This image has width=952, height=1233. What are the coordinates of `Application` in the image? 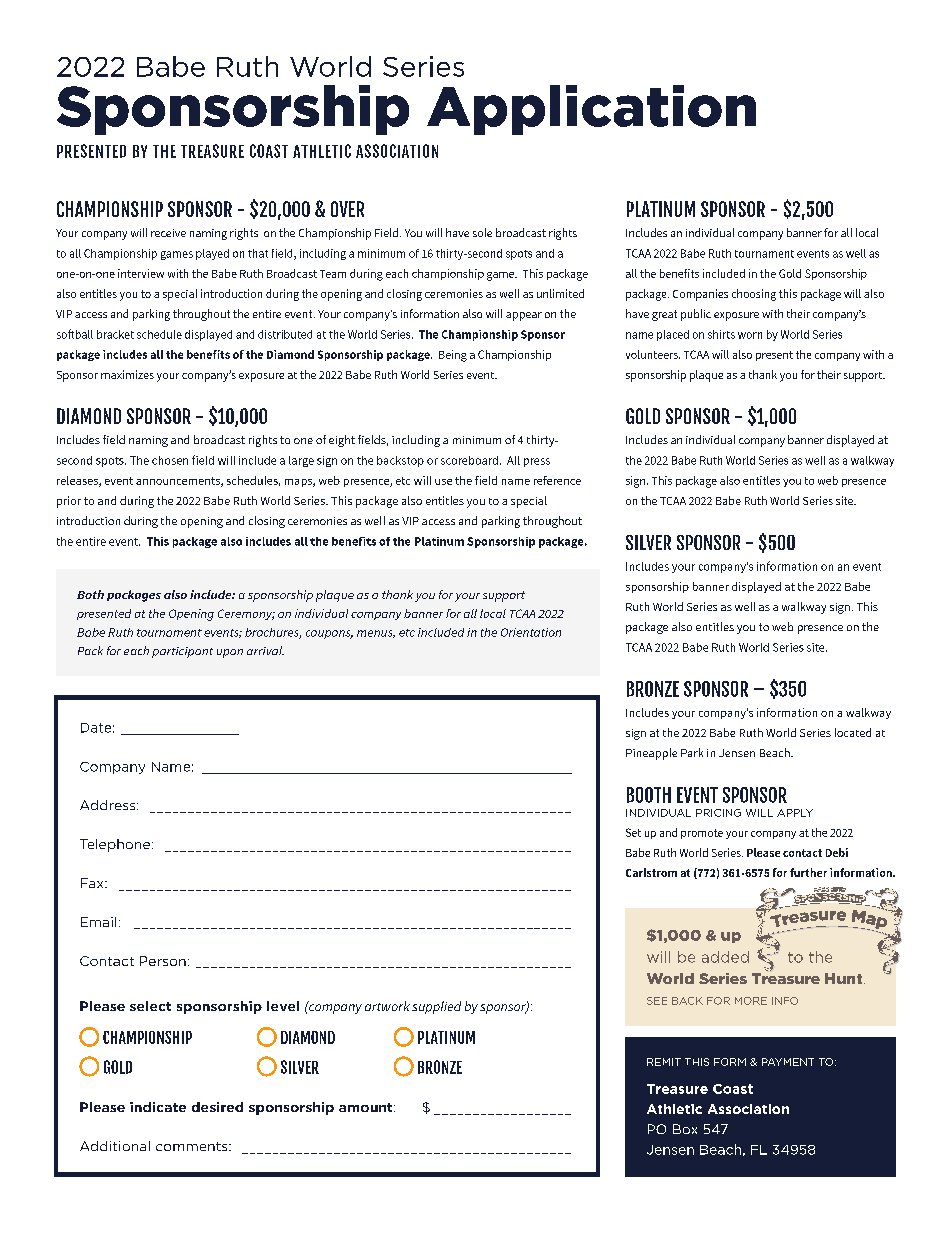 It's located at (591, 110).
